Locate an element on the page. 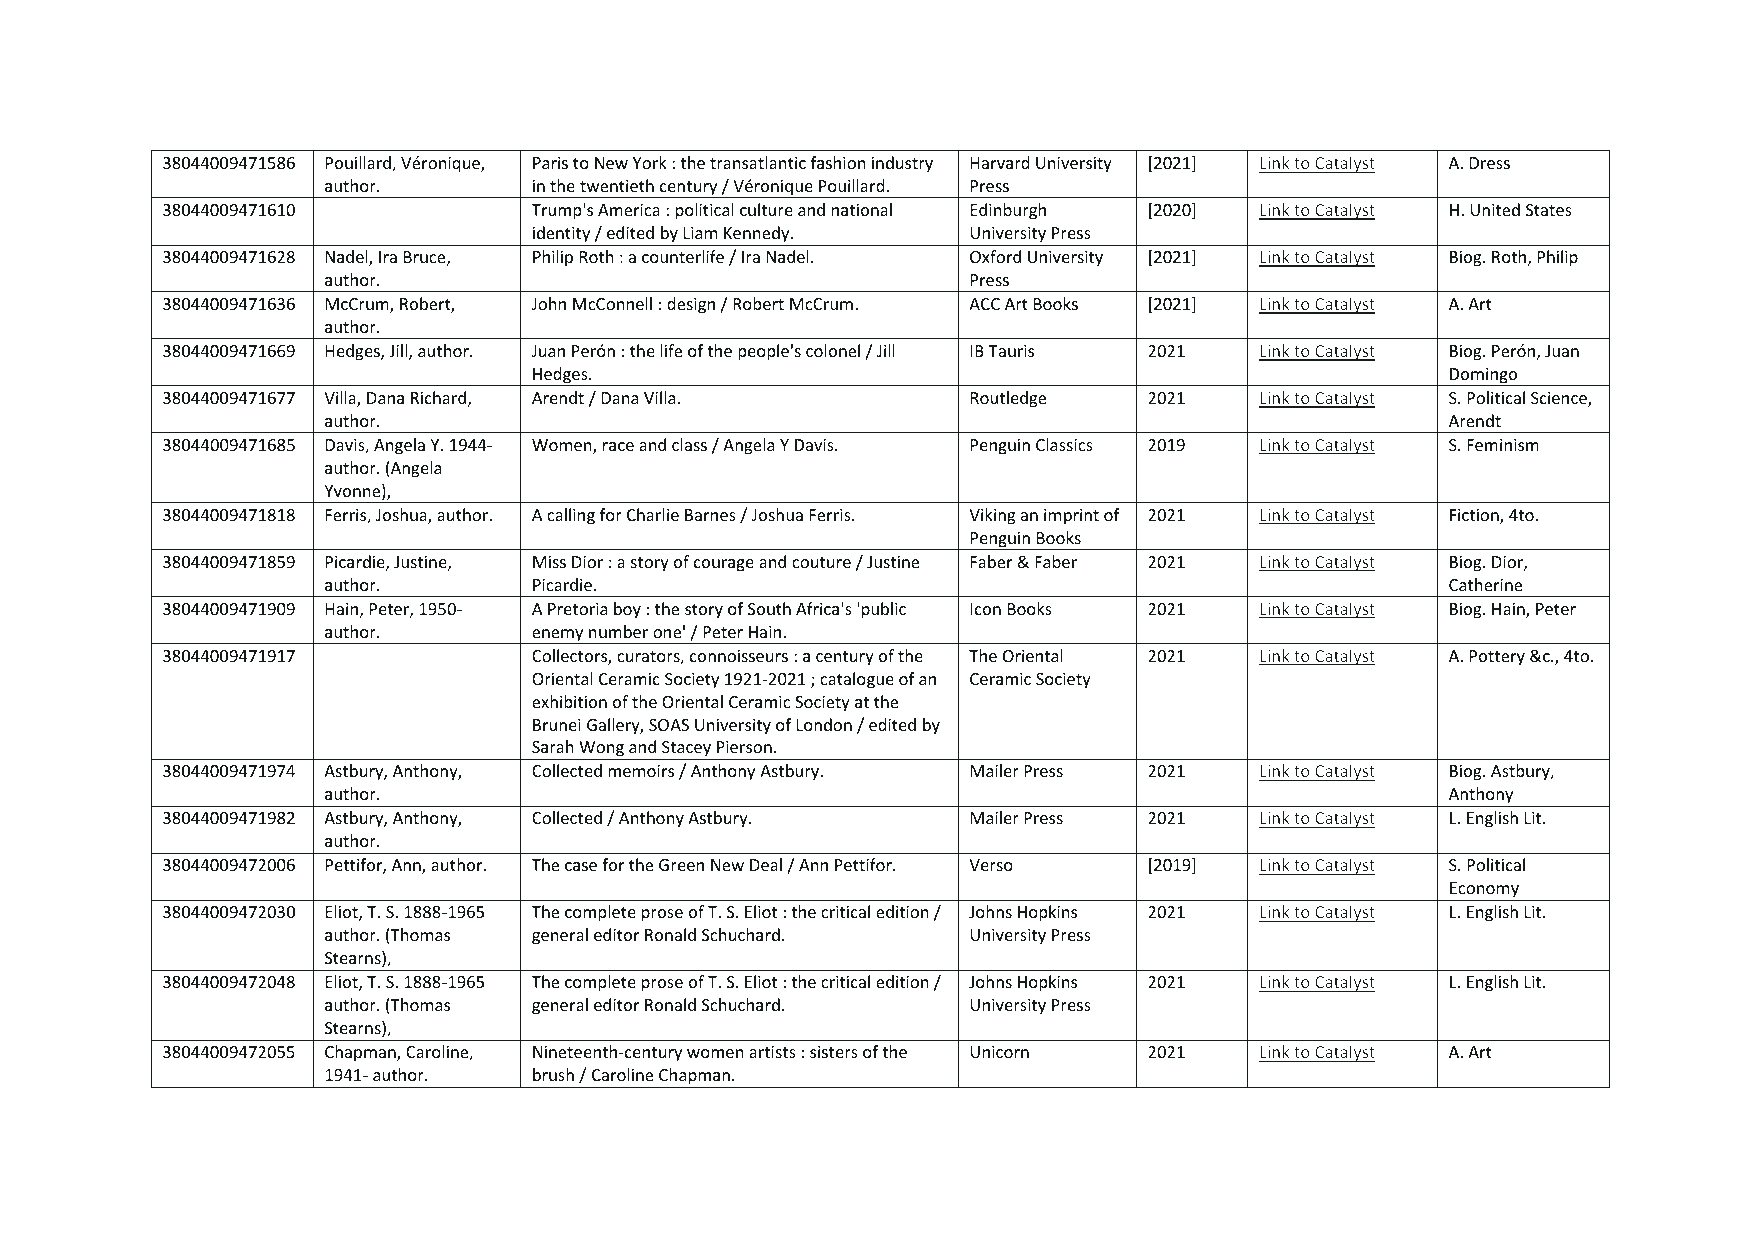 Image resolution: width=1760 pixels, height=1244 pixels. twentieth is located at coordinates (617, 185).
